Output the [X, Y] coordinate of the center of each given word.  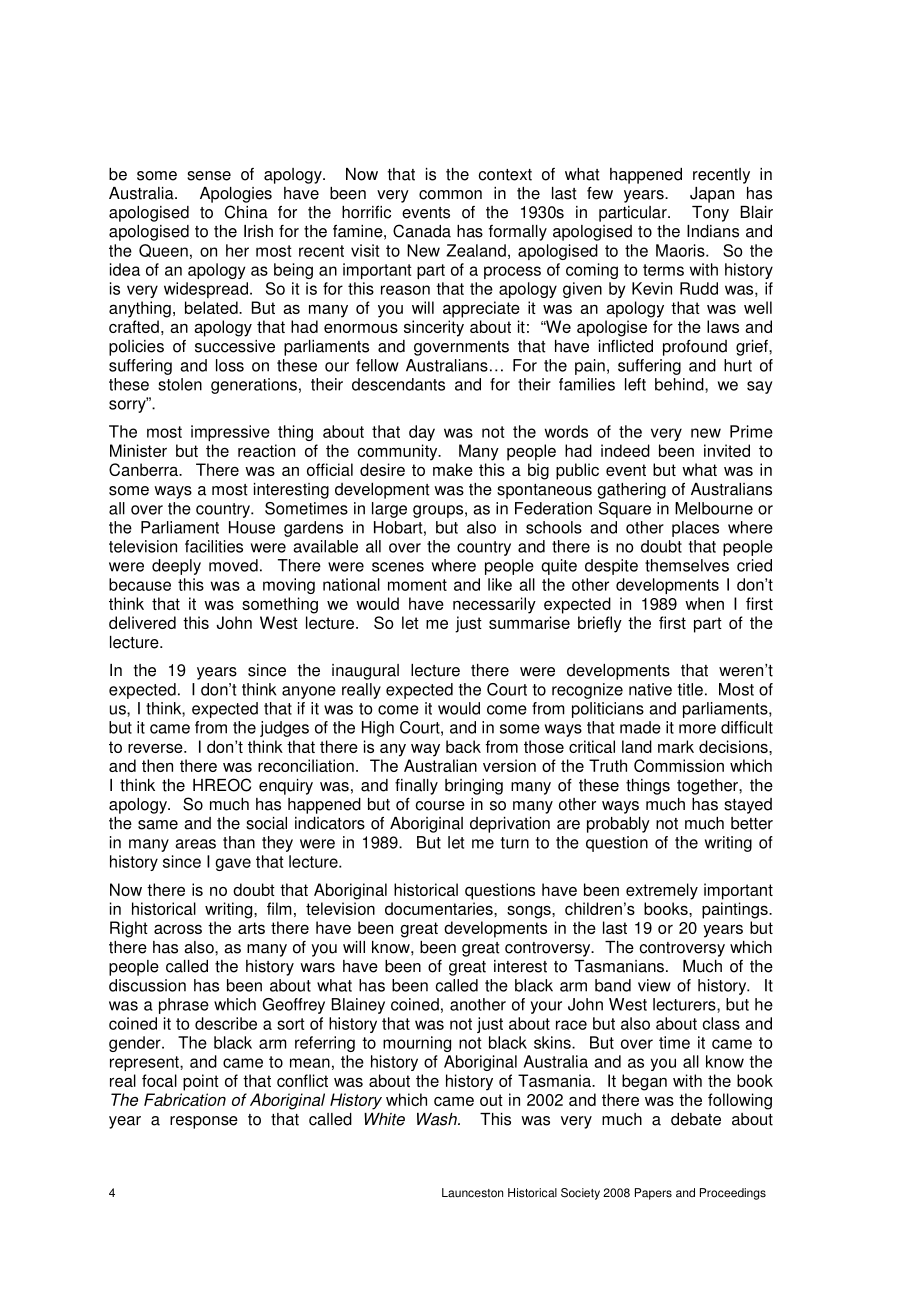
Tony [710, 214]
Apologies [236, 195]
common [450, 195]
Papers [653, 1194]
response [204, 1122]
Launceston [472, 1193]
